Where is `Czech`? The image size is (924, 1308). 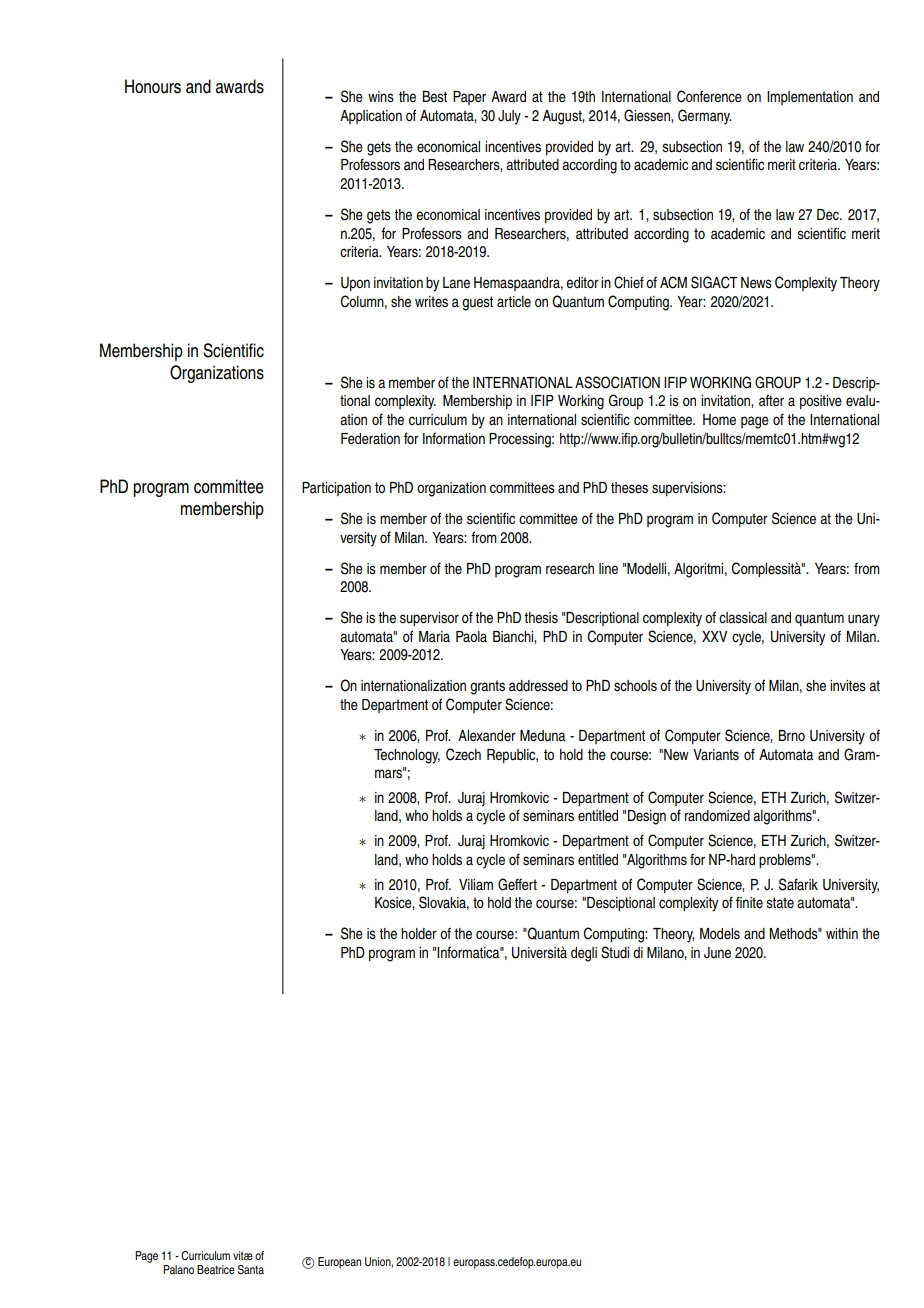 Czech is located at coordinates (463, 754).
